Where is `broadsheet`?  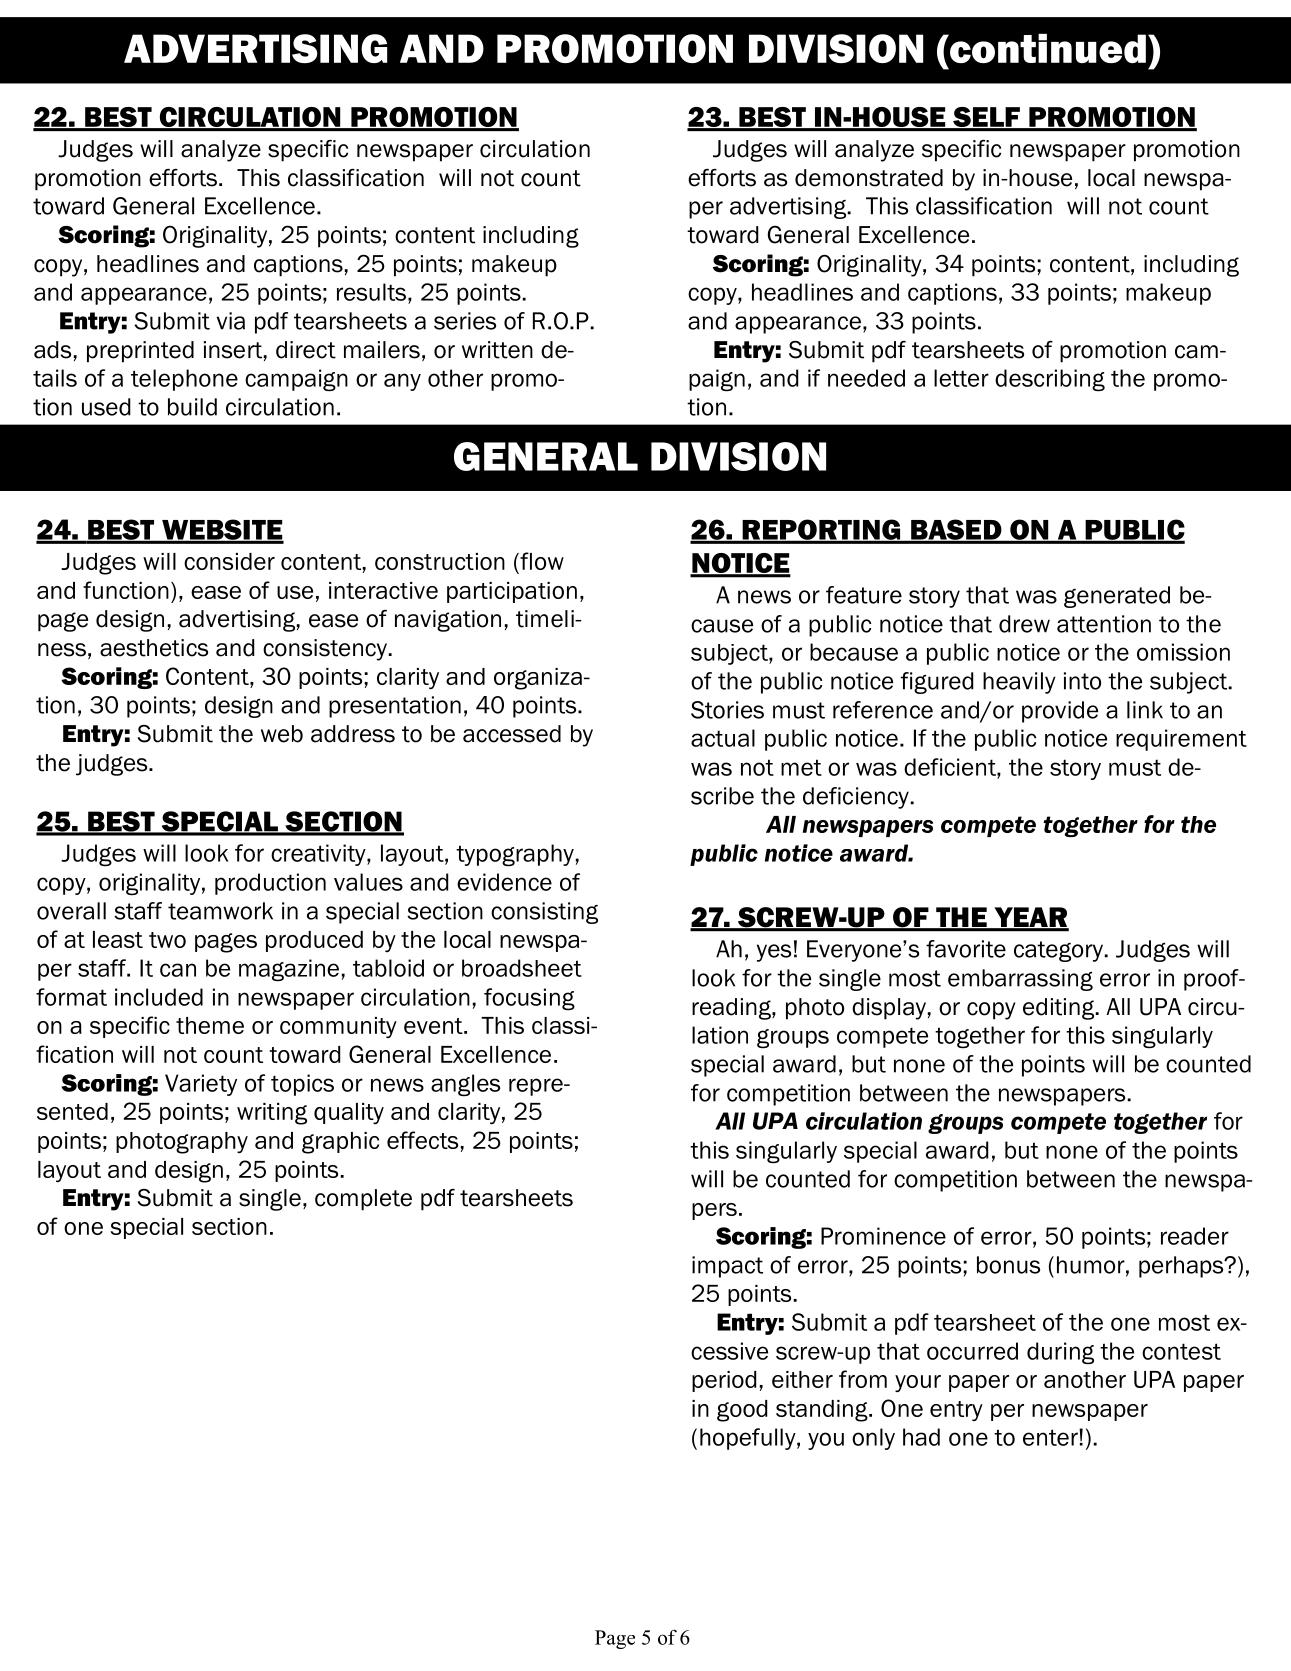
broadsheet is located at coordinates (522, 968).
